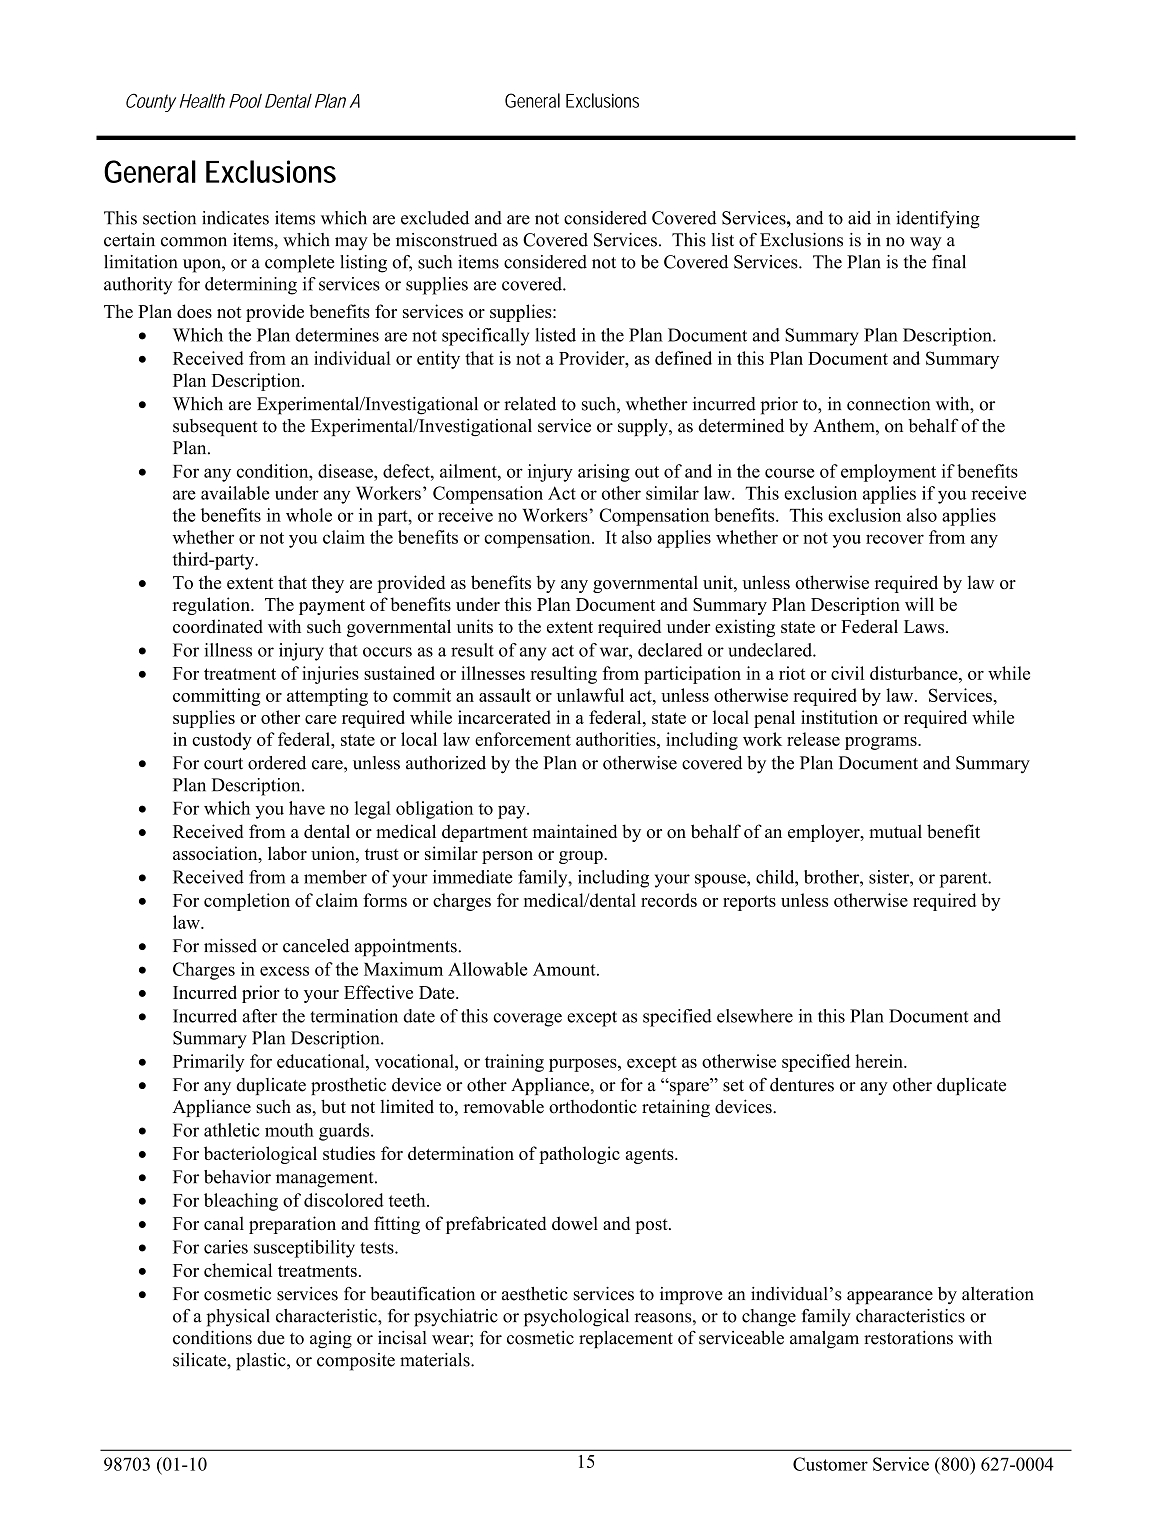 Image resolution: width=1172 pixels, height=1516 pixels. I want to click on replacement, so click(626, 1339).
